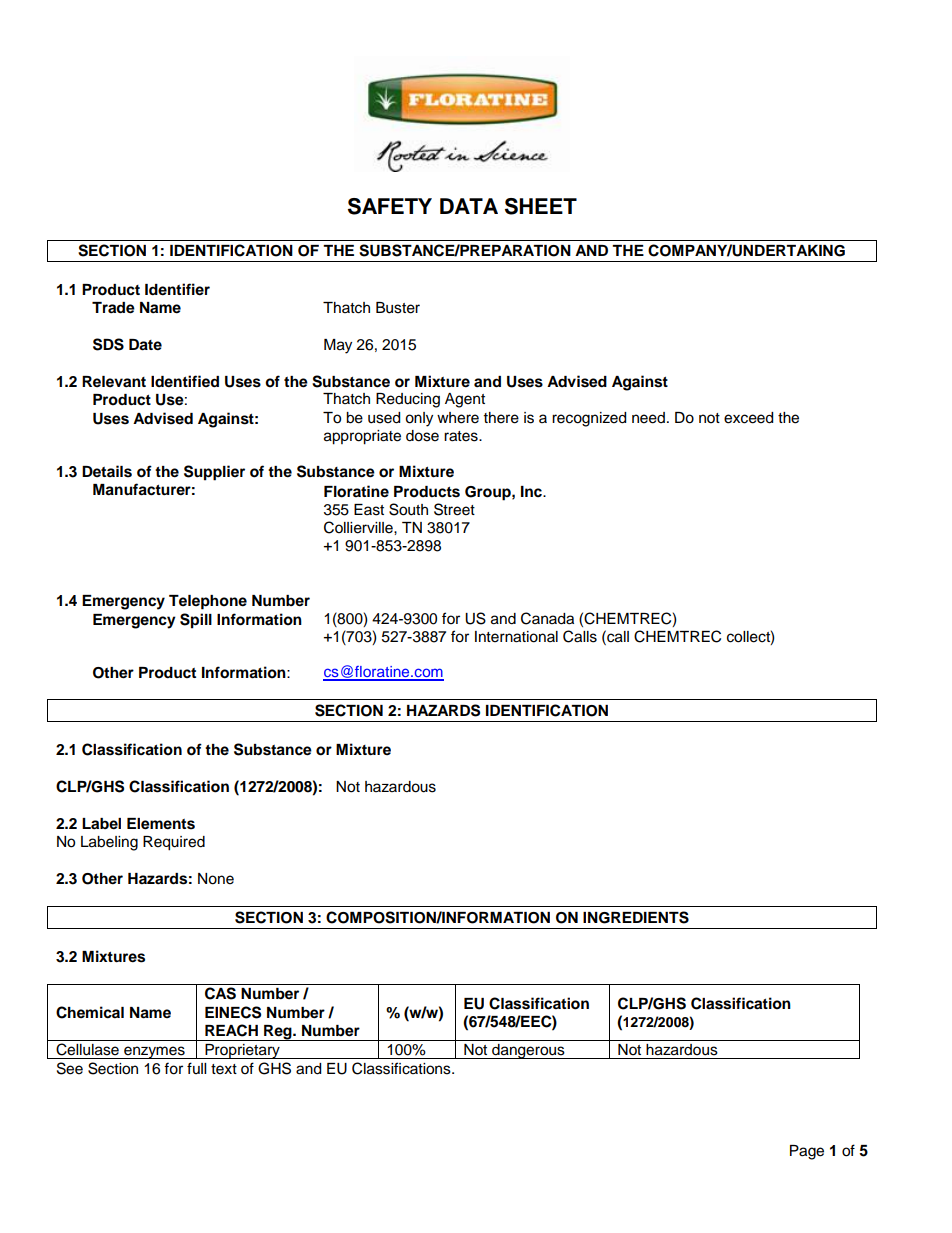 This document has height=1233, width=952. What do you see at coordinates (528, 1051) in the document?
I see `dangerous` at bounding box center [528, 1051].
